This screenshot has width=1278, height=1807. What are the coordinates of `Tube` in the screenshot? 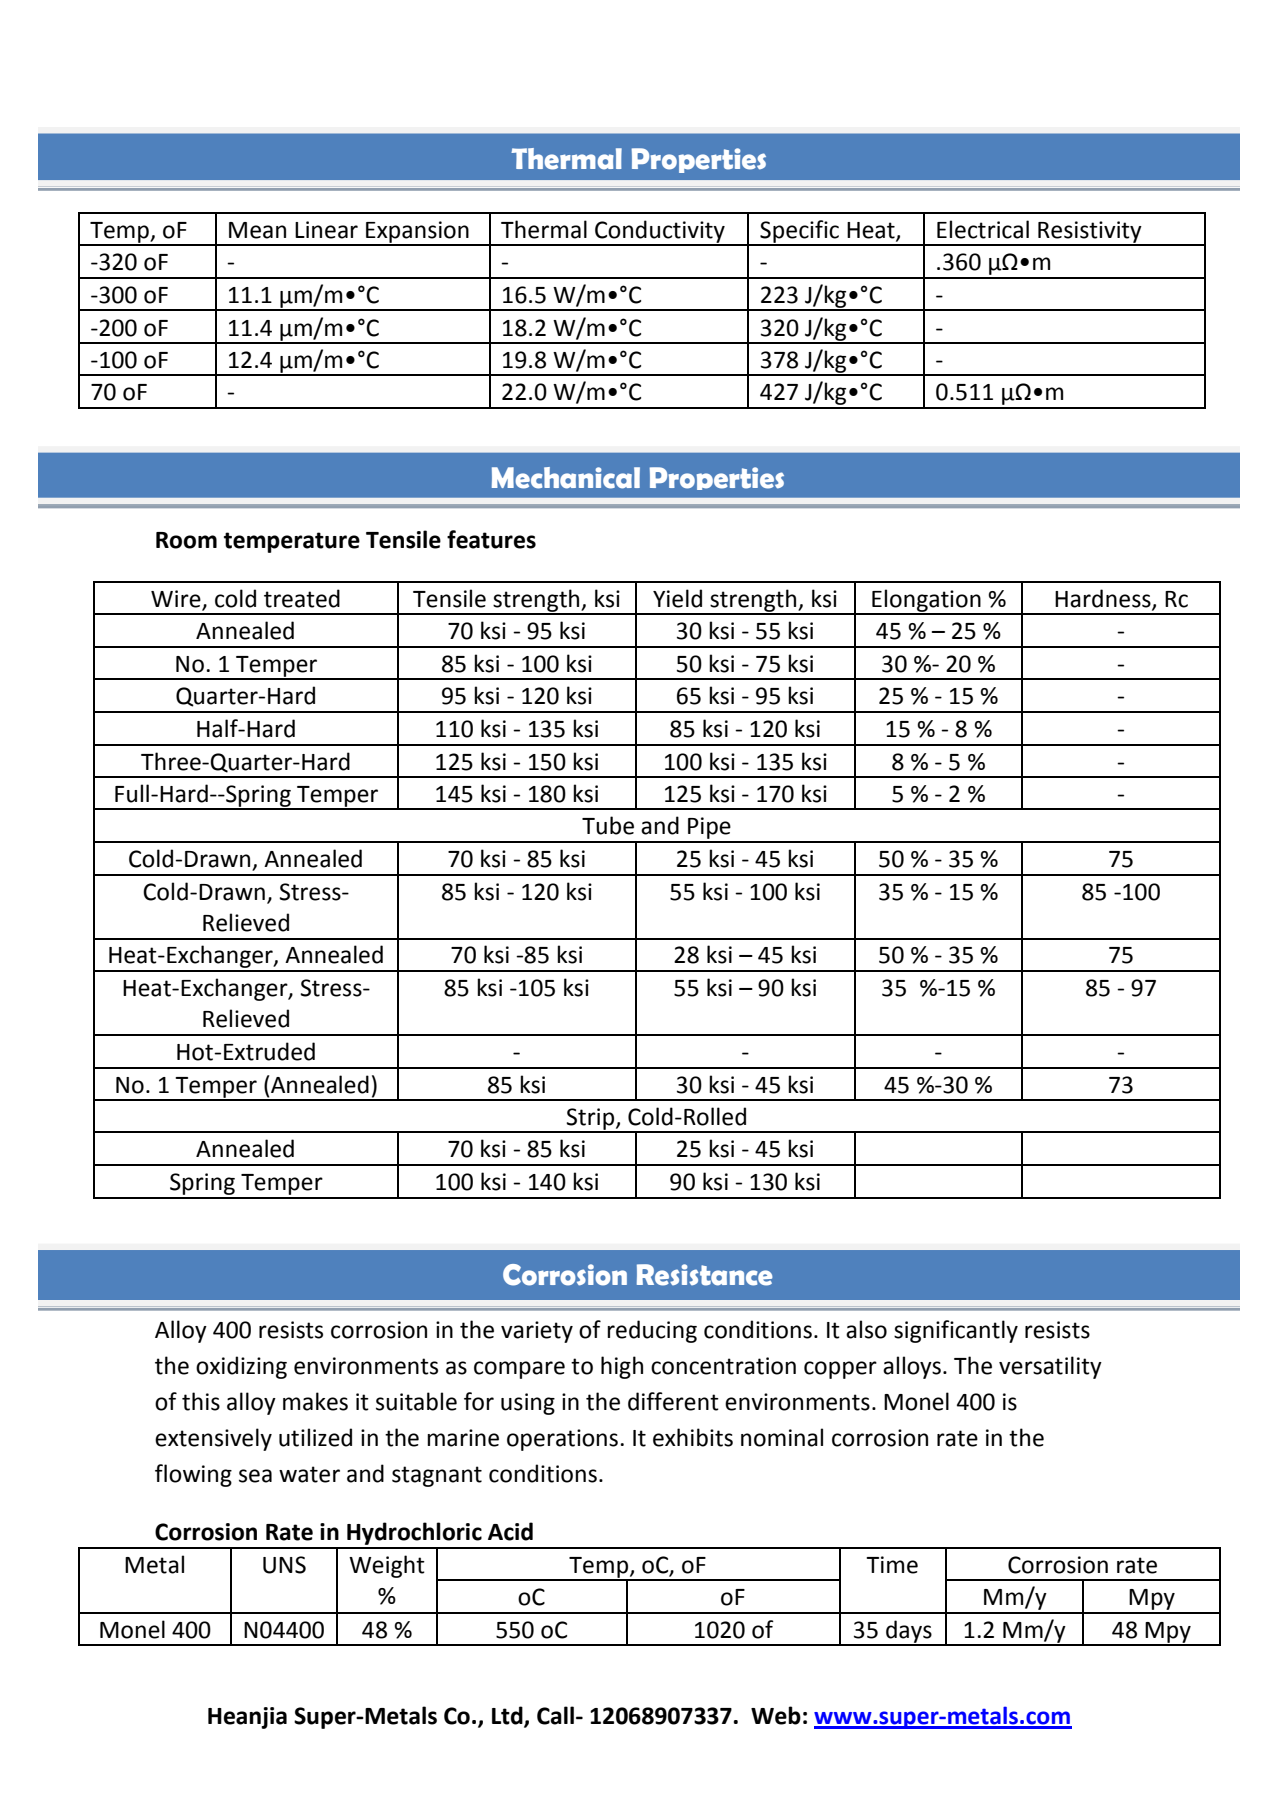 It's located at (608, 825).
